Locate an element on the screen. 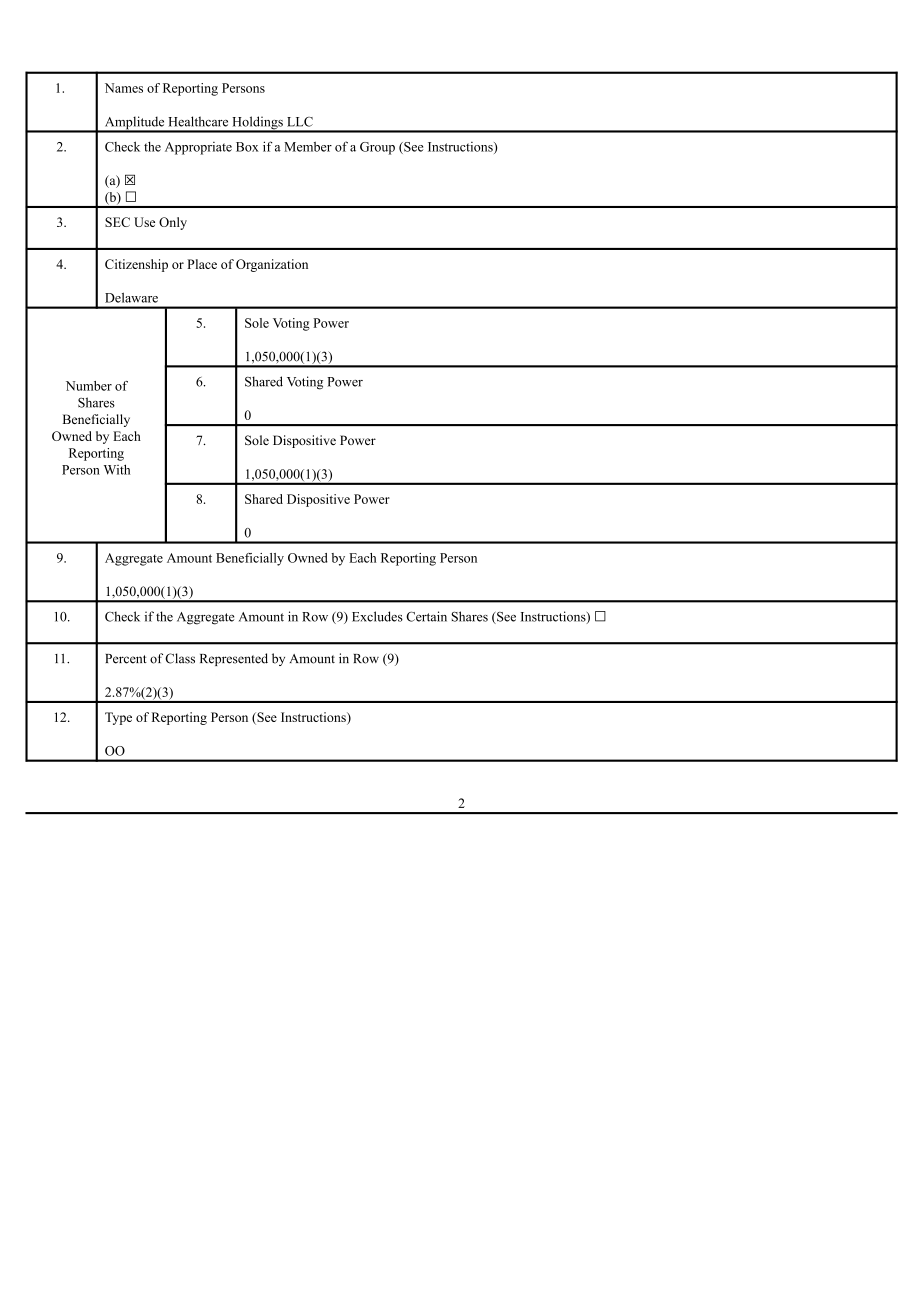 Image resolution: width=924 pixels, height=1308 pixels. Type is located at coordinates (118, 718).
